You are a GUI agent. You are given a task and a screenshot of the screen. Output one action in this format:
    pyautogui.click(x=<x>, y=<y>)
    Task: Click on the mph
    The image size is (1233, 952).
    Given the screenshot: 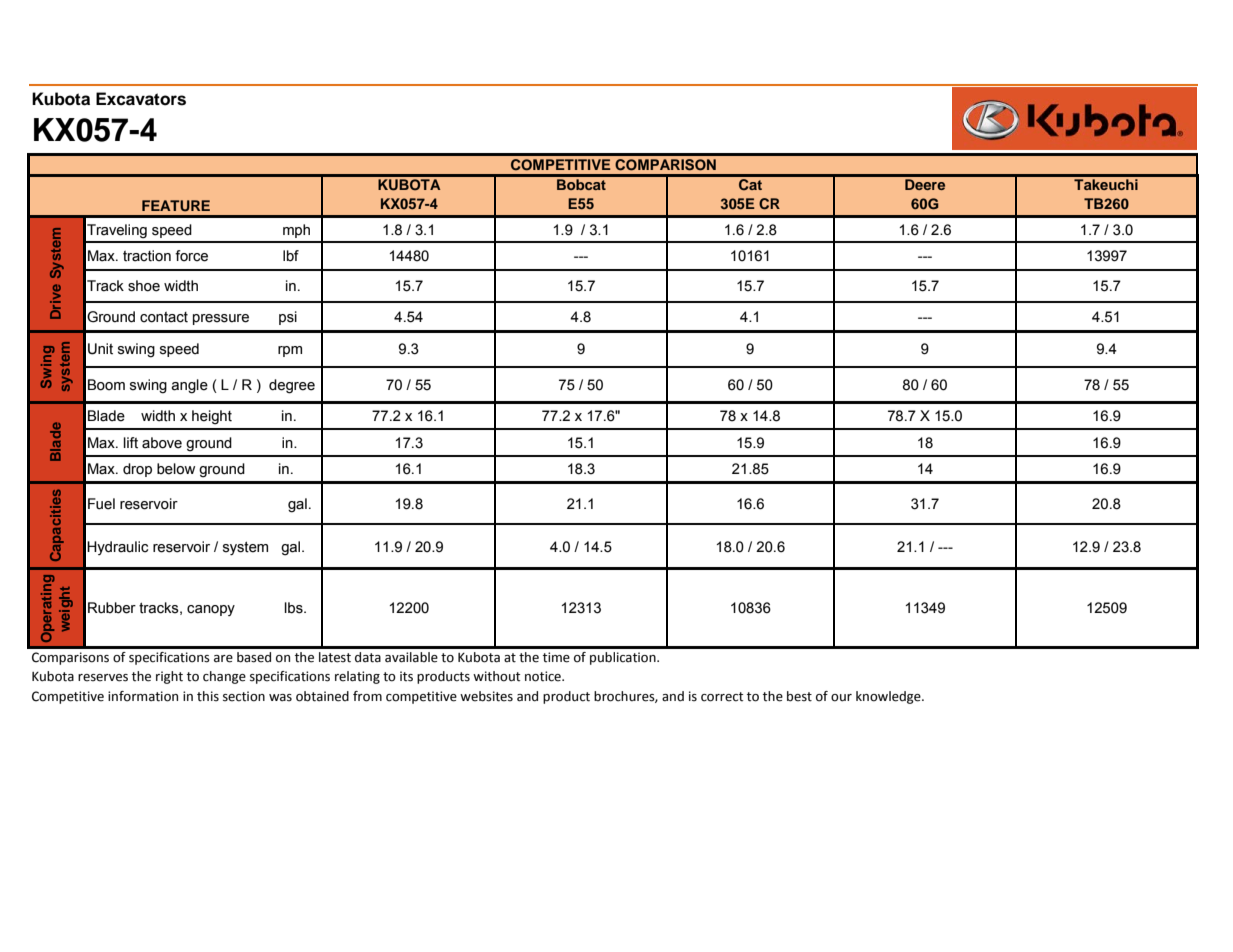 What is the action you would take?
    pyautogui.click(x=296, y=231)
